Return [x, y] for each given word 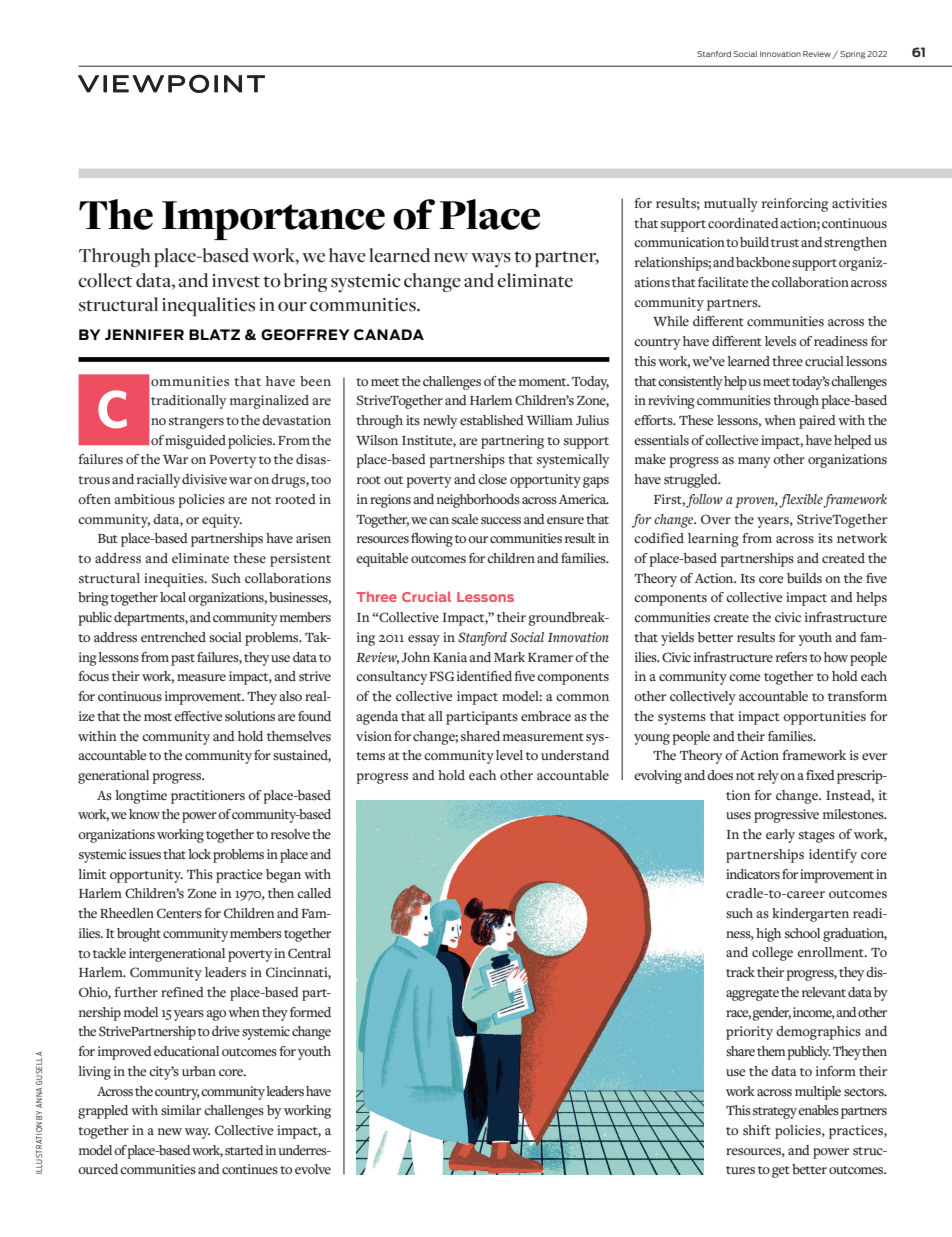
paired [817, 422]
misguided [195, 442]
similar [181, 1110]
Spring [852, 55]
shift [757, 1130]
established [492, 420]
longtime [141, 797]
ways [491, 260]
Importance [273, 220]
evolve [313, 1169]
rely [768, 777]
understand [575, 755]
